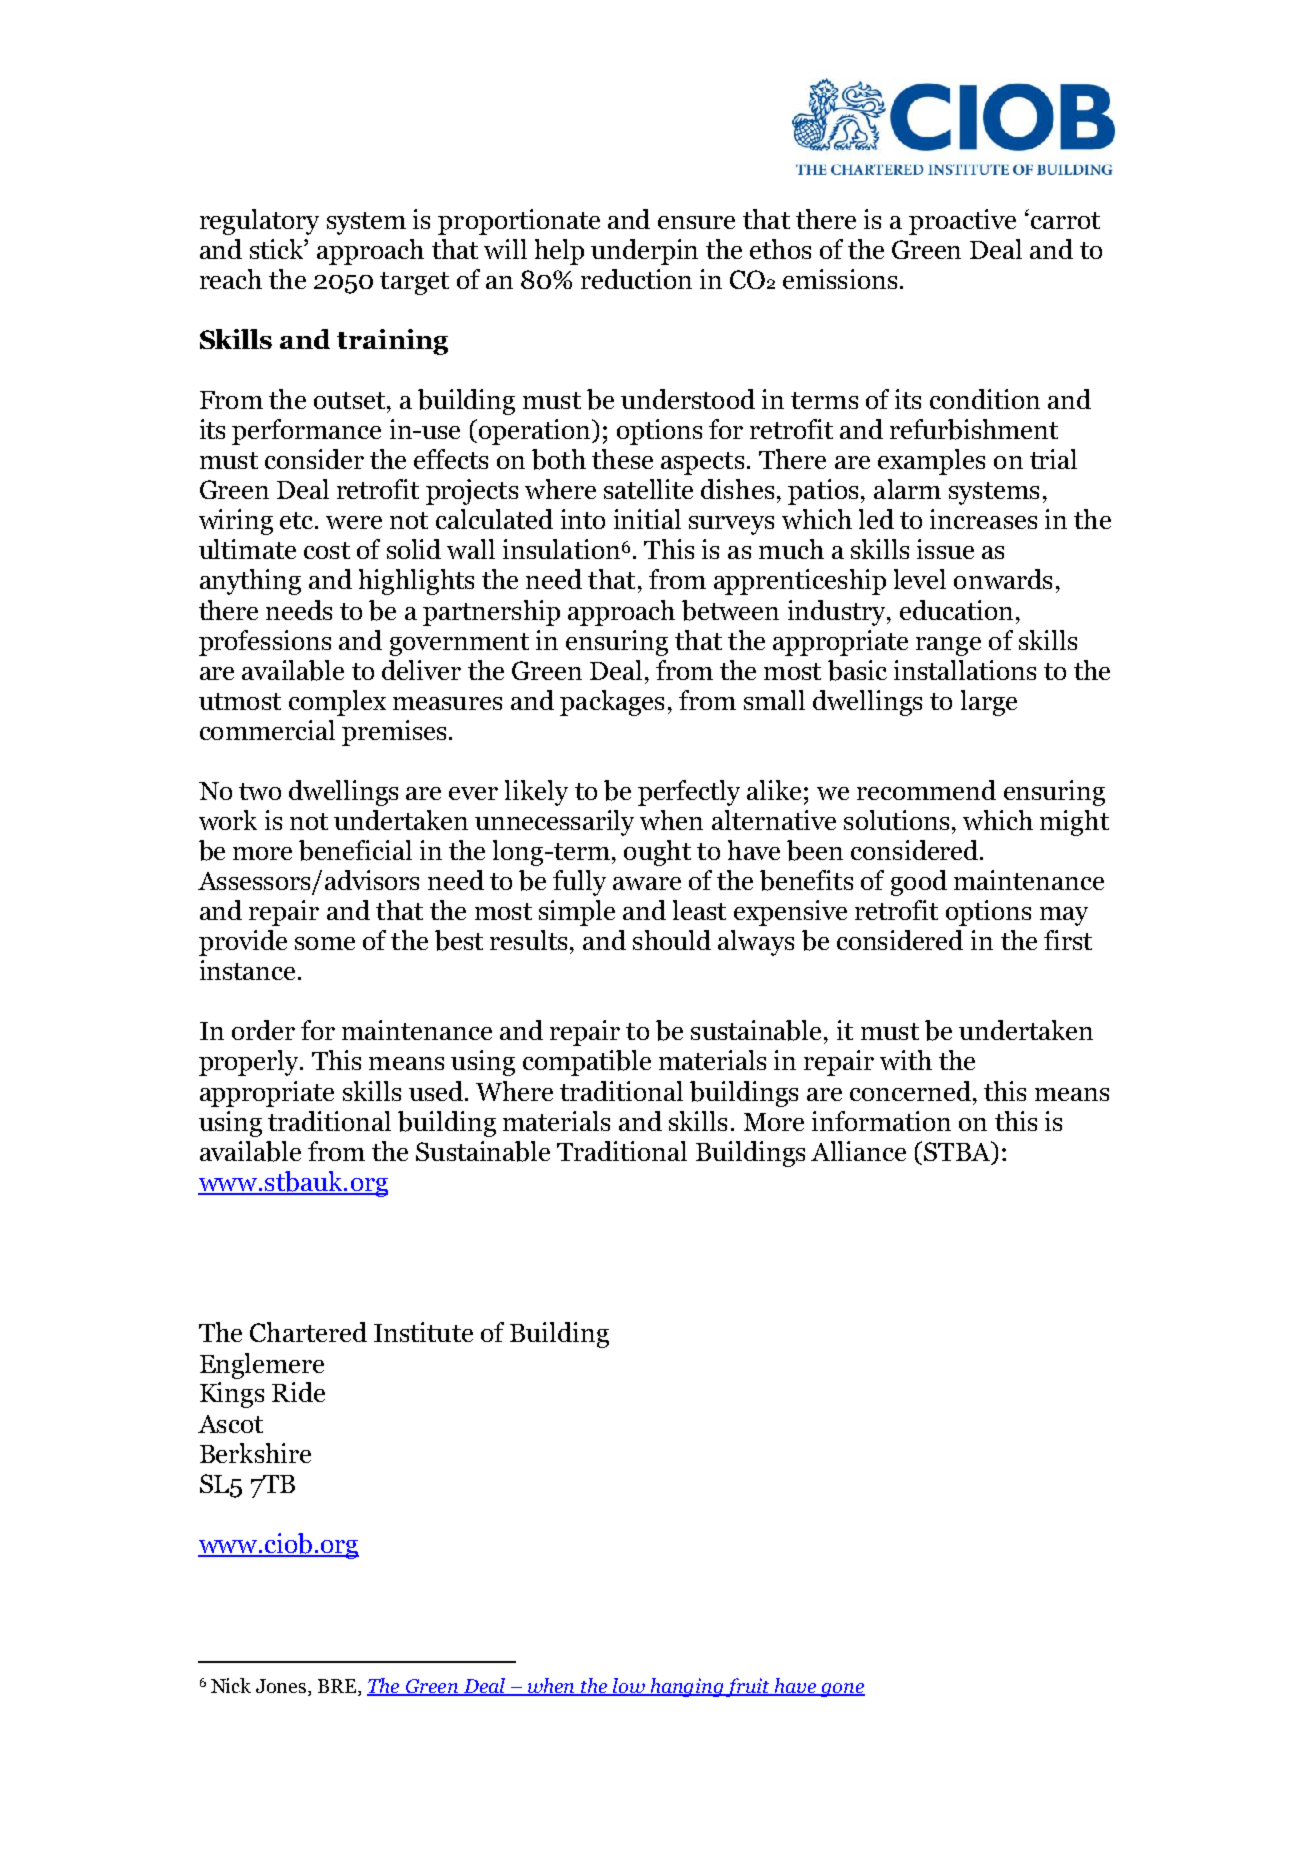  What do you see at coordinates (644, 252) in the screenshot?
I see `underpin` at bounding box center [644, 252].
